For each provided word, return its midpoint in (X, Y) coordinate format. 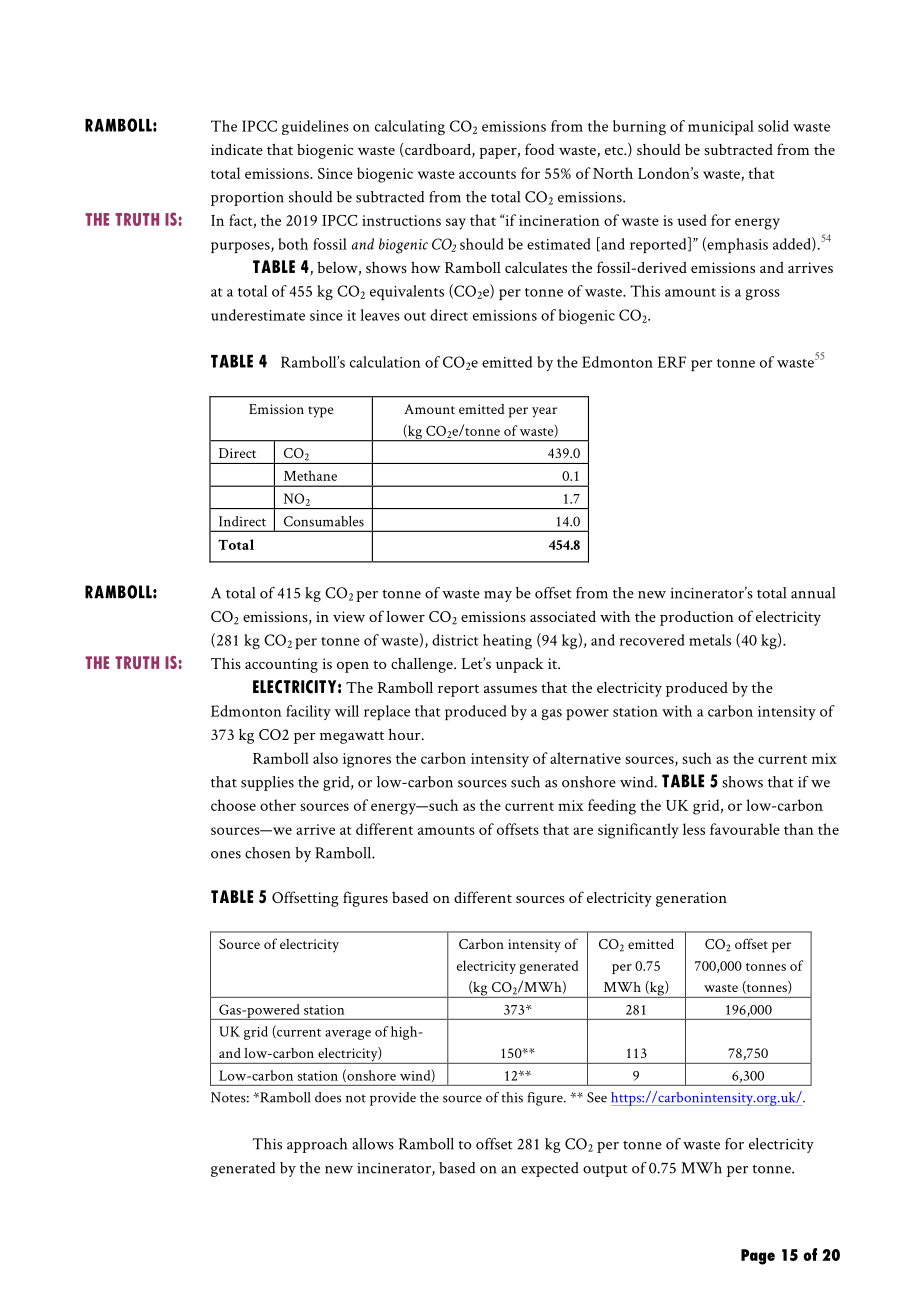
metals (710, 640)
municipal (721, 127)
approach (317, 1145)
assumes (510, 689)
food (540, 149)
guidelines (315, 127)
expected (550, 1169)
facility (308, 712)
